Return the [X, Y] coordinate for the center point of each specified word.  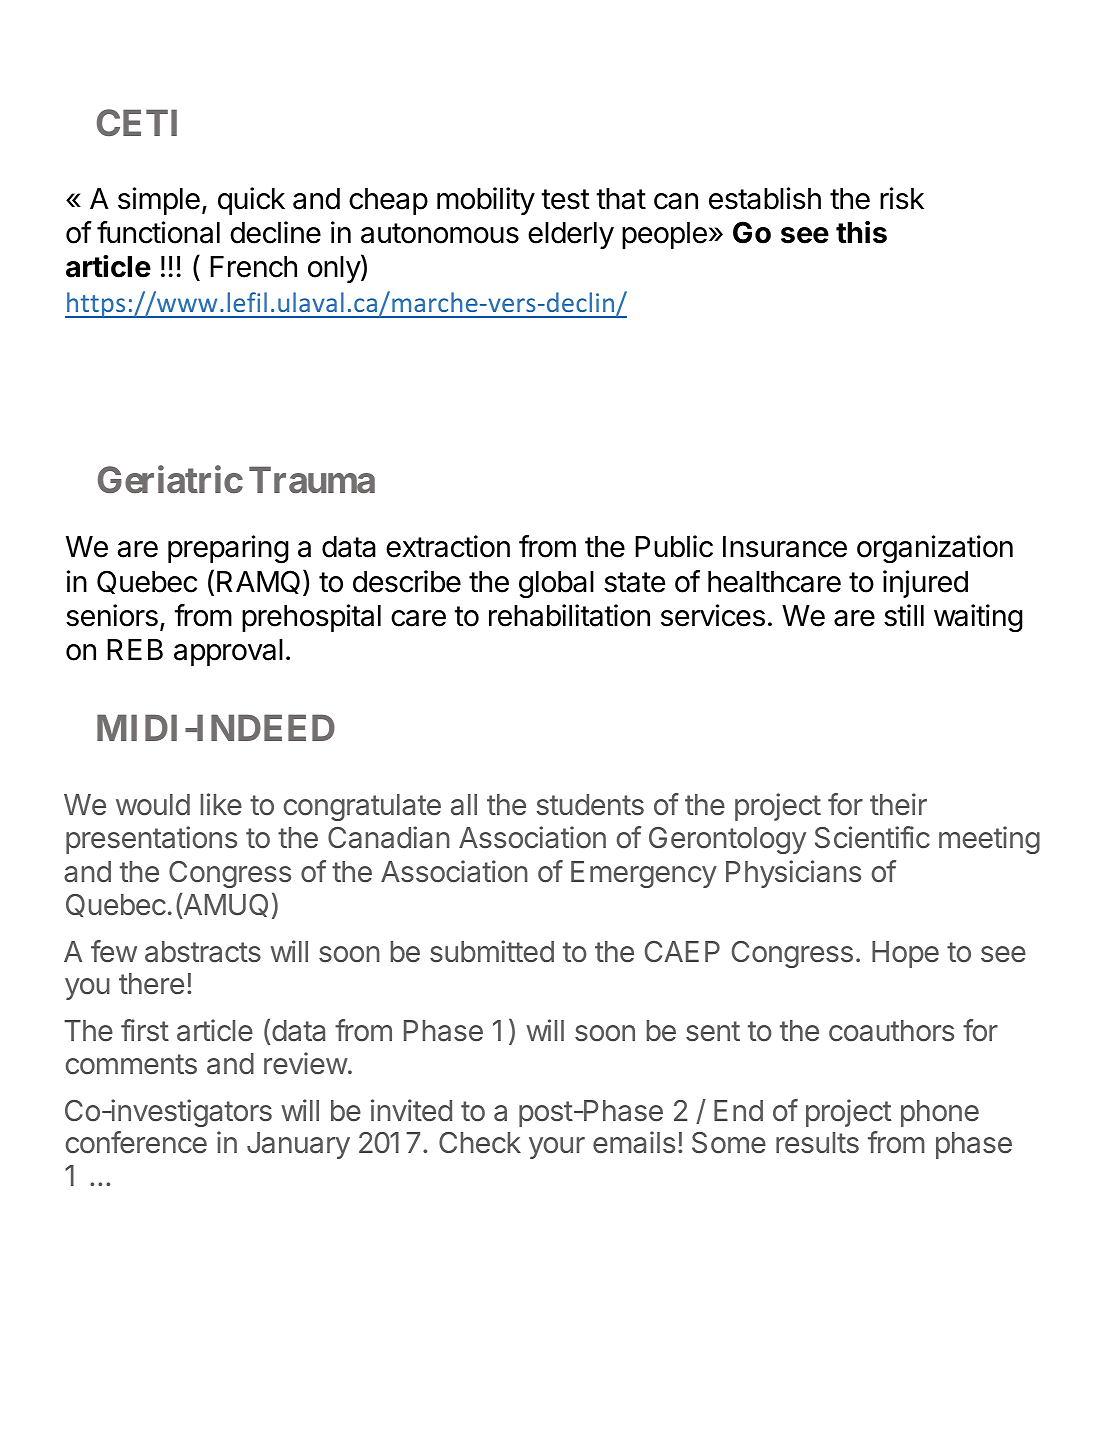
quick [251, 201]
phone [940, 1113]
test [565, 199]
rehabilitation [569, 615]
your [557, 1148]
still [904, 615]
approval [228, 652]
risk [902, 198]
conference [136, 1142]
